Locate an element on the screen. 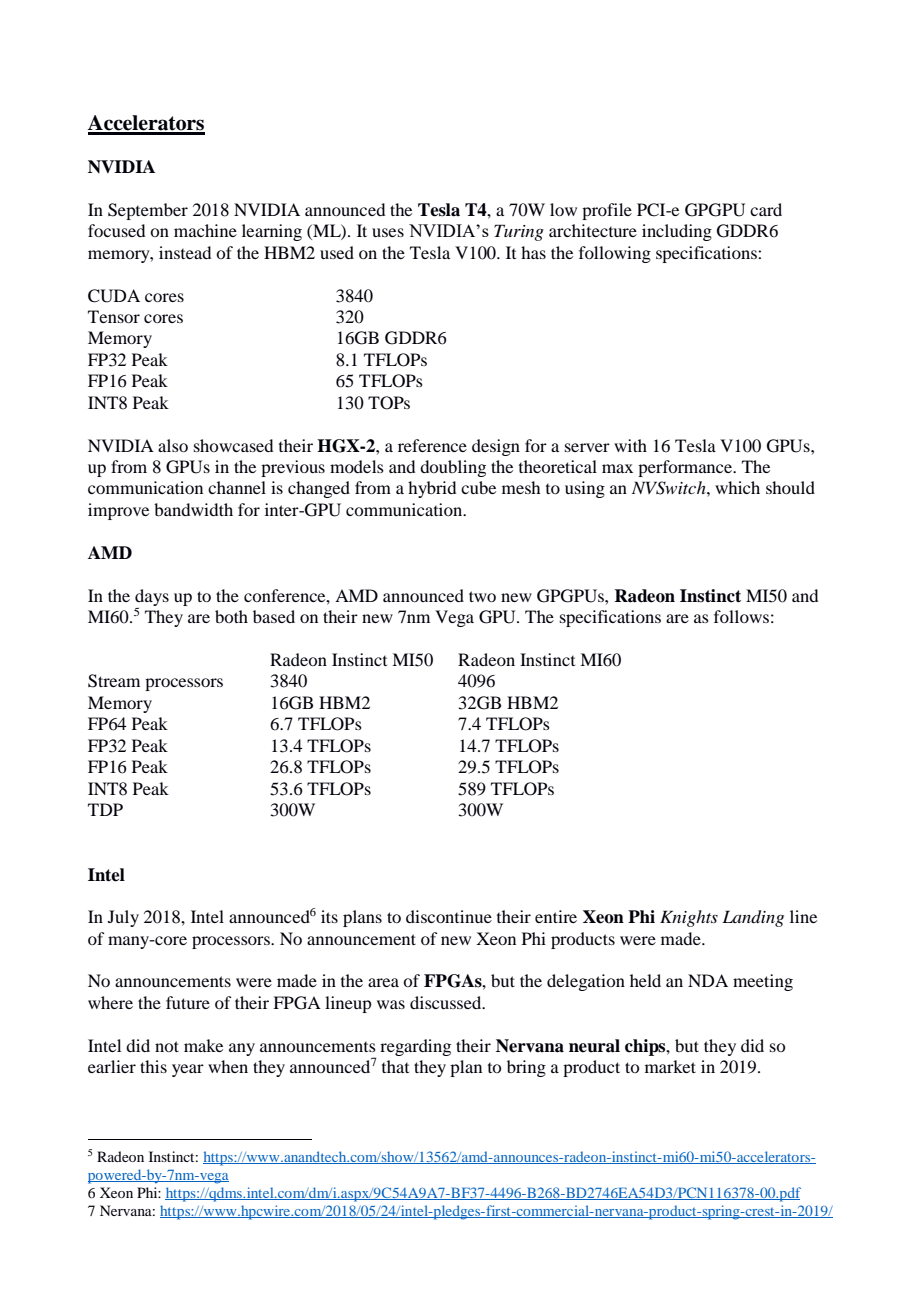 The width and height of the screenshot is (924, 1307). both is located at coordinates (231, 616).
